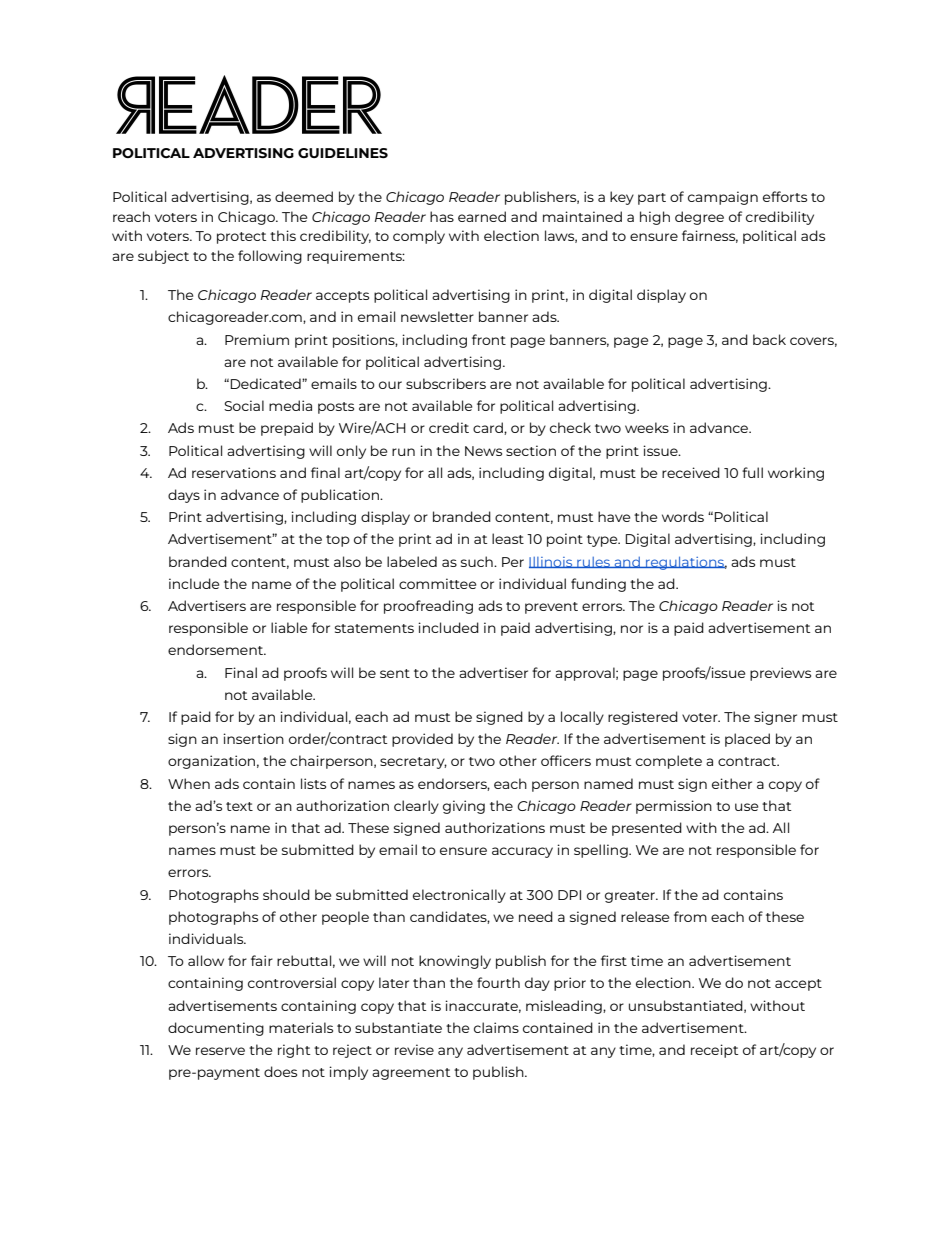  I want to click on earned, so click(482, 216).
